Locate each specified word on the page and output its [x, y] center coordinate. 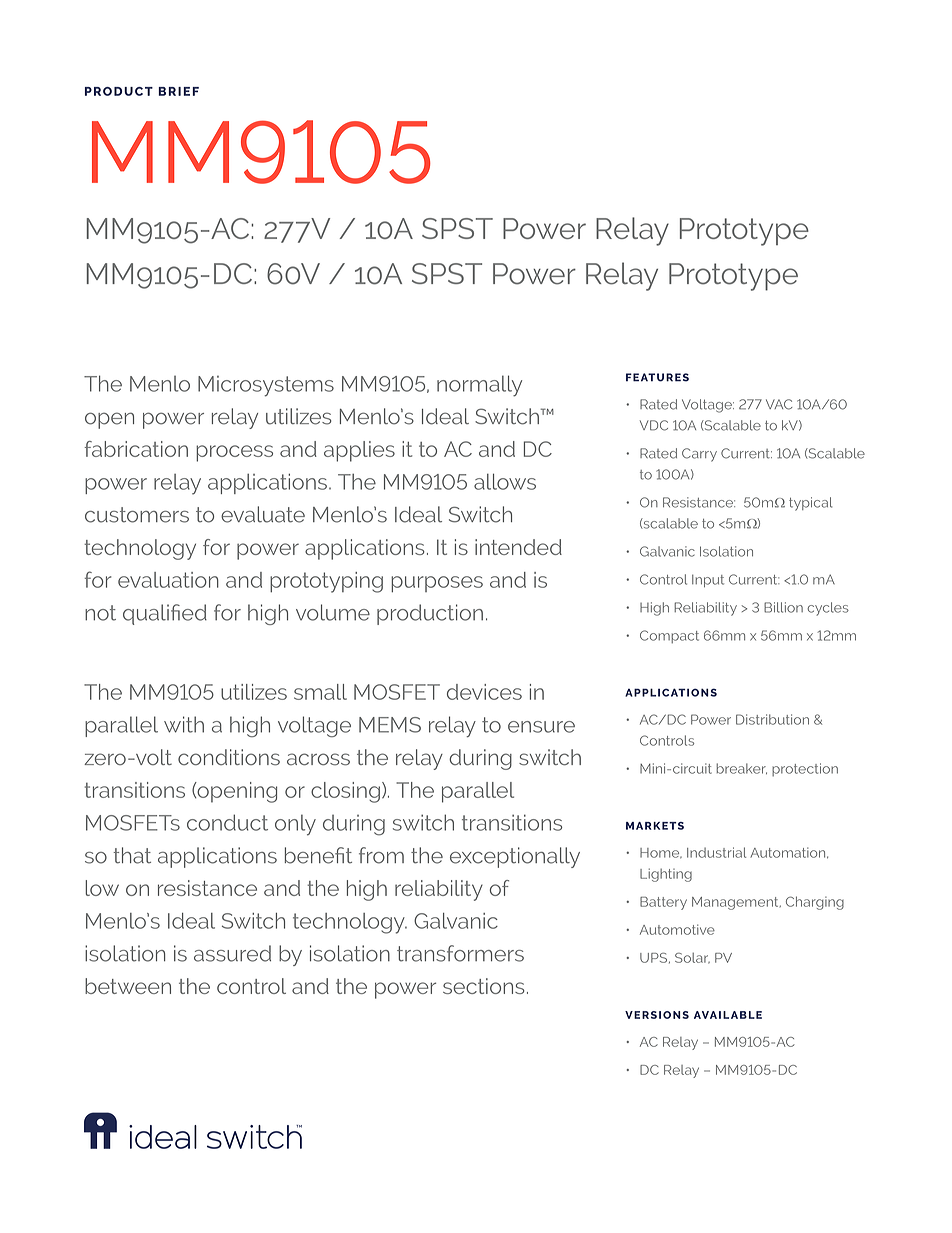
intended [518, 547]
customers [137, 515]
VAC [779, 404]
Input [708, 581]
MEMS [390, 725]
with [184, 724]
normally [479, 386]
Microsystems [266, 386]
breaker [741, 768]
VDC [654, 425]
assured [232, 953]
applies [359, 451]
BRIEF [178, 91]
